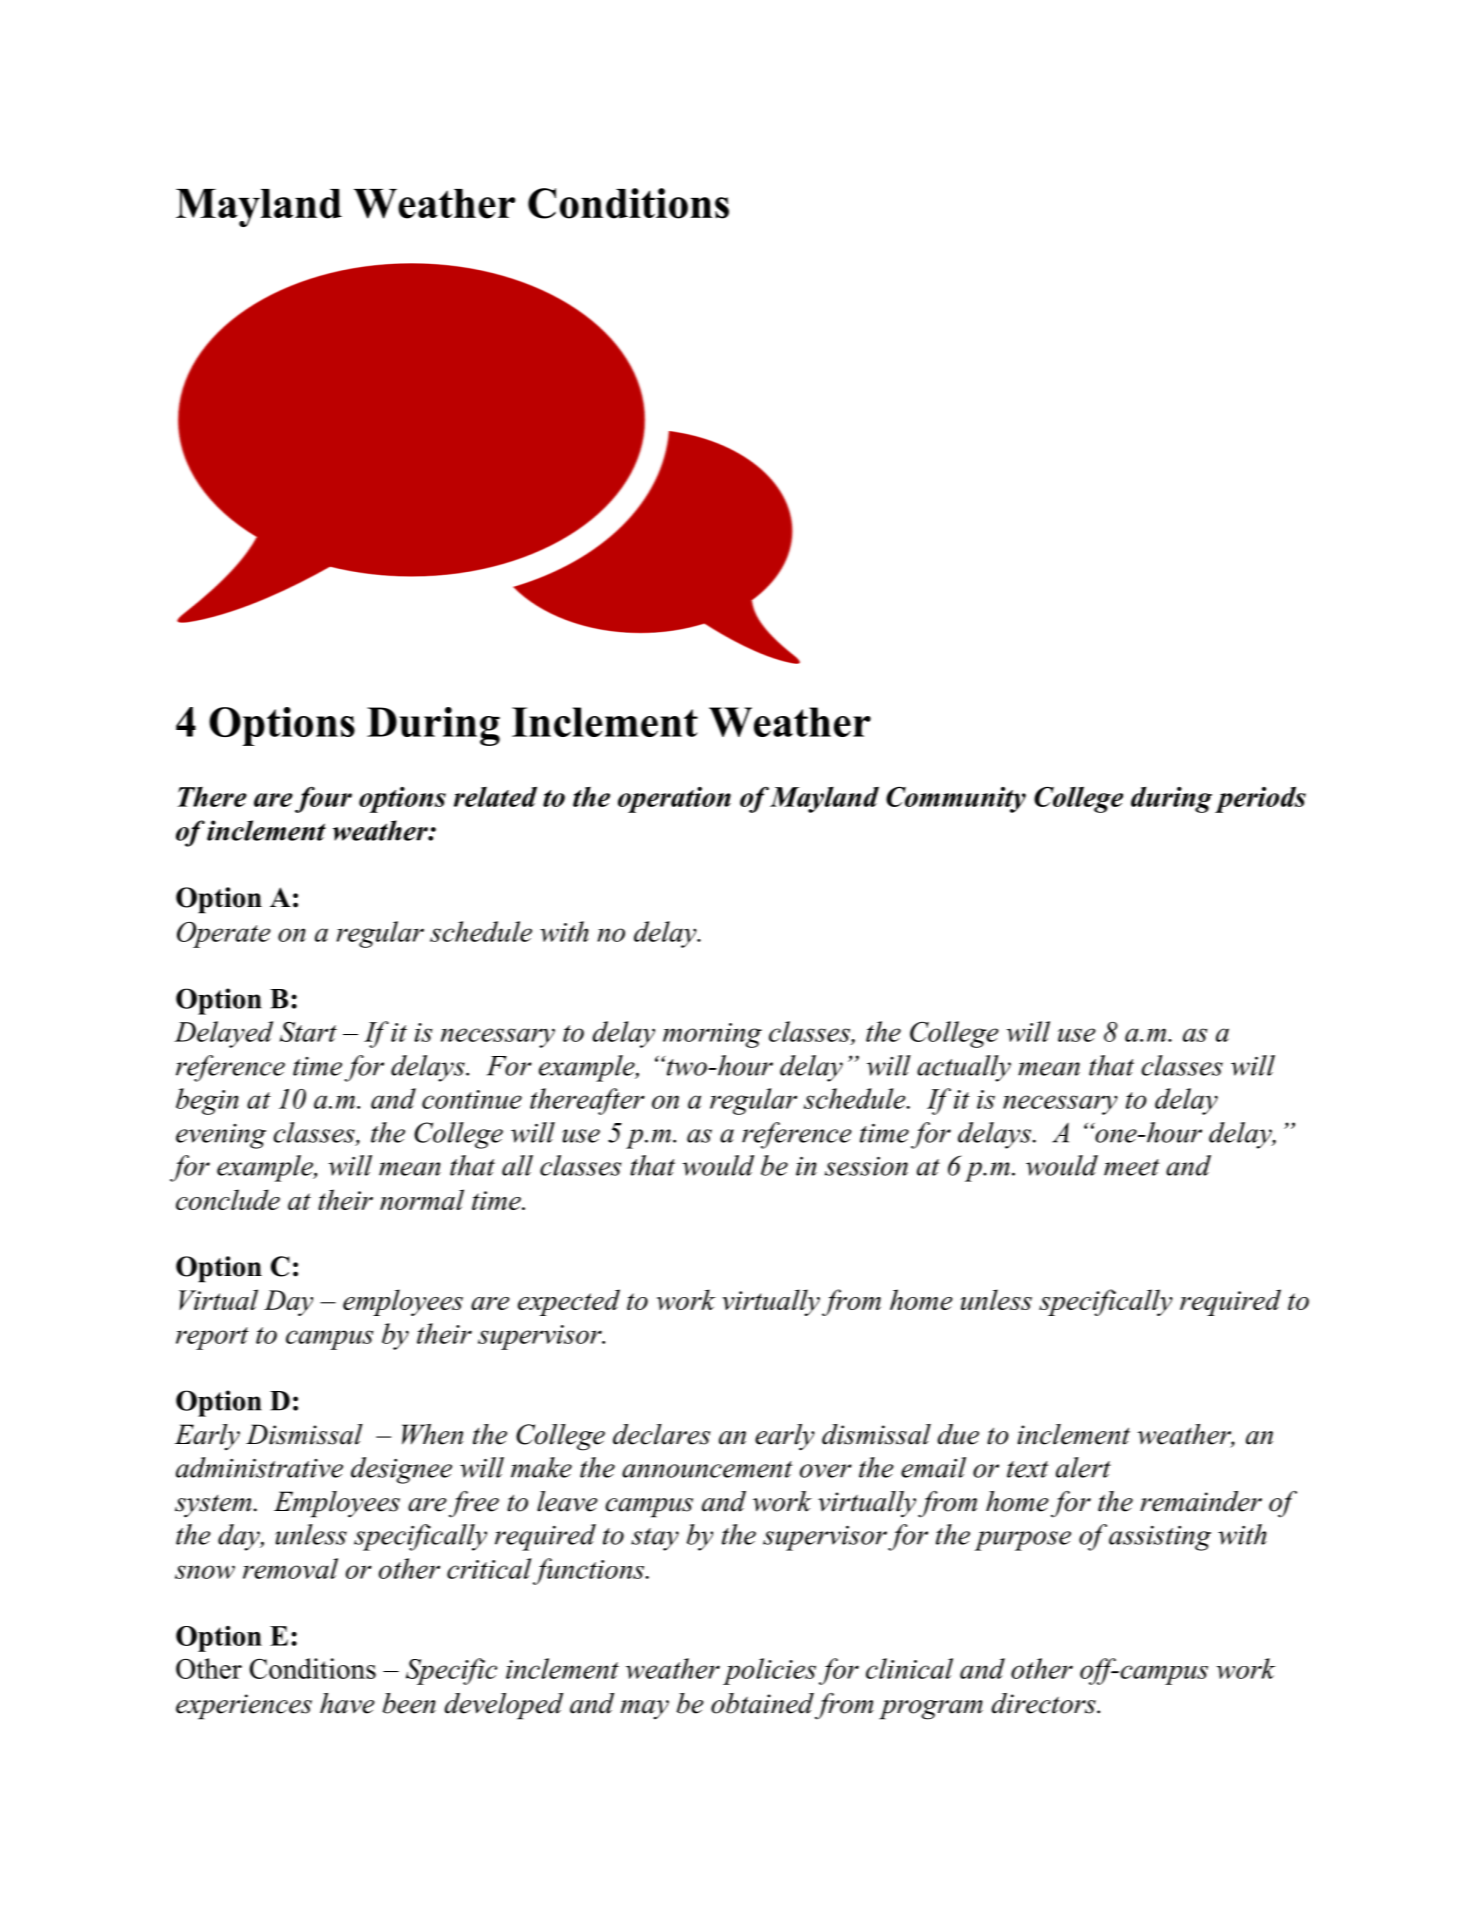  Describe the element at coordinates (674, 800) in the page. I see `operation` at that location.
